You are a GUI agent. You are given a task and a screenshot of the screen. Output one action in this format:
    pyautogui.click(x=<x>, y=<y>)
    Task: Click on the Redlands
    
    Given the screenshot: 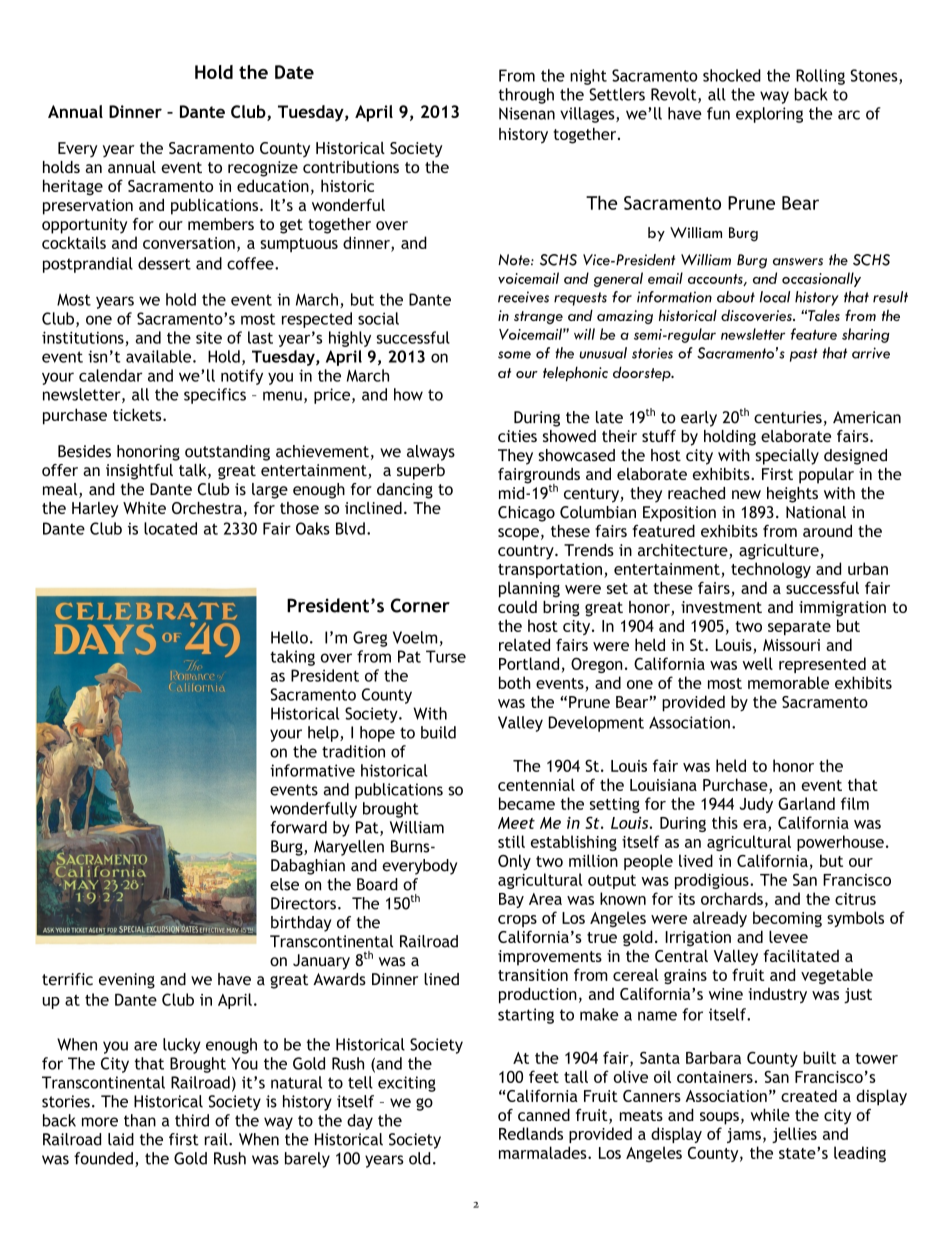 What is the action you would take?
    pyautogui.click(x=531, y=1133)
